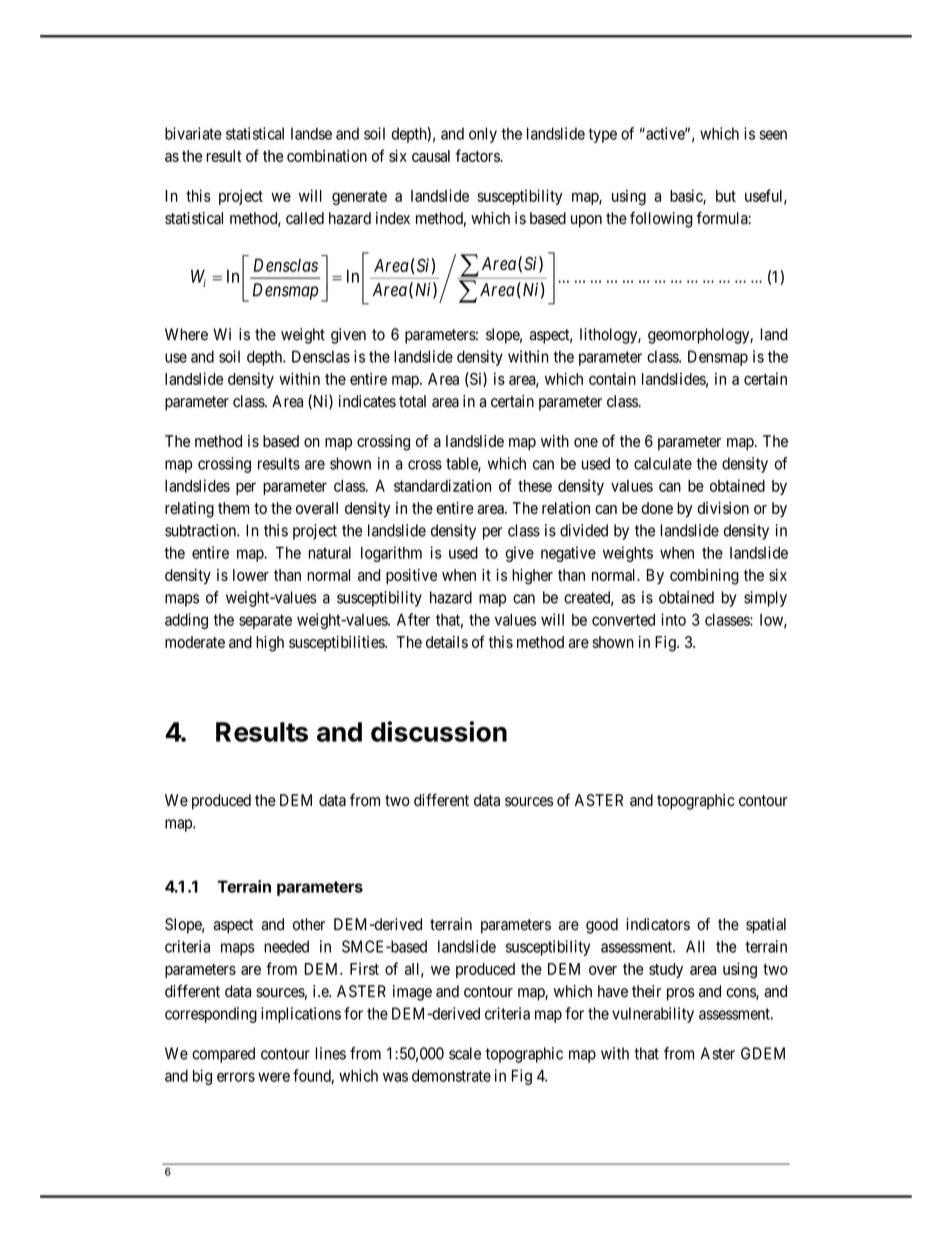 This screenshot has height=1233, width=952. What do you see at coordinates (653, 1015) in the screenshot?
I see `vulnerability` at bounding box center [653, 1015].
